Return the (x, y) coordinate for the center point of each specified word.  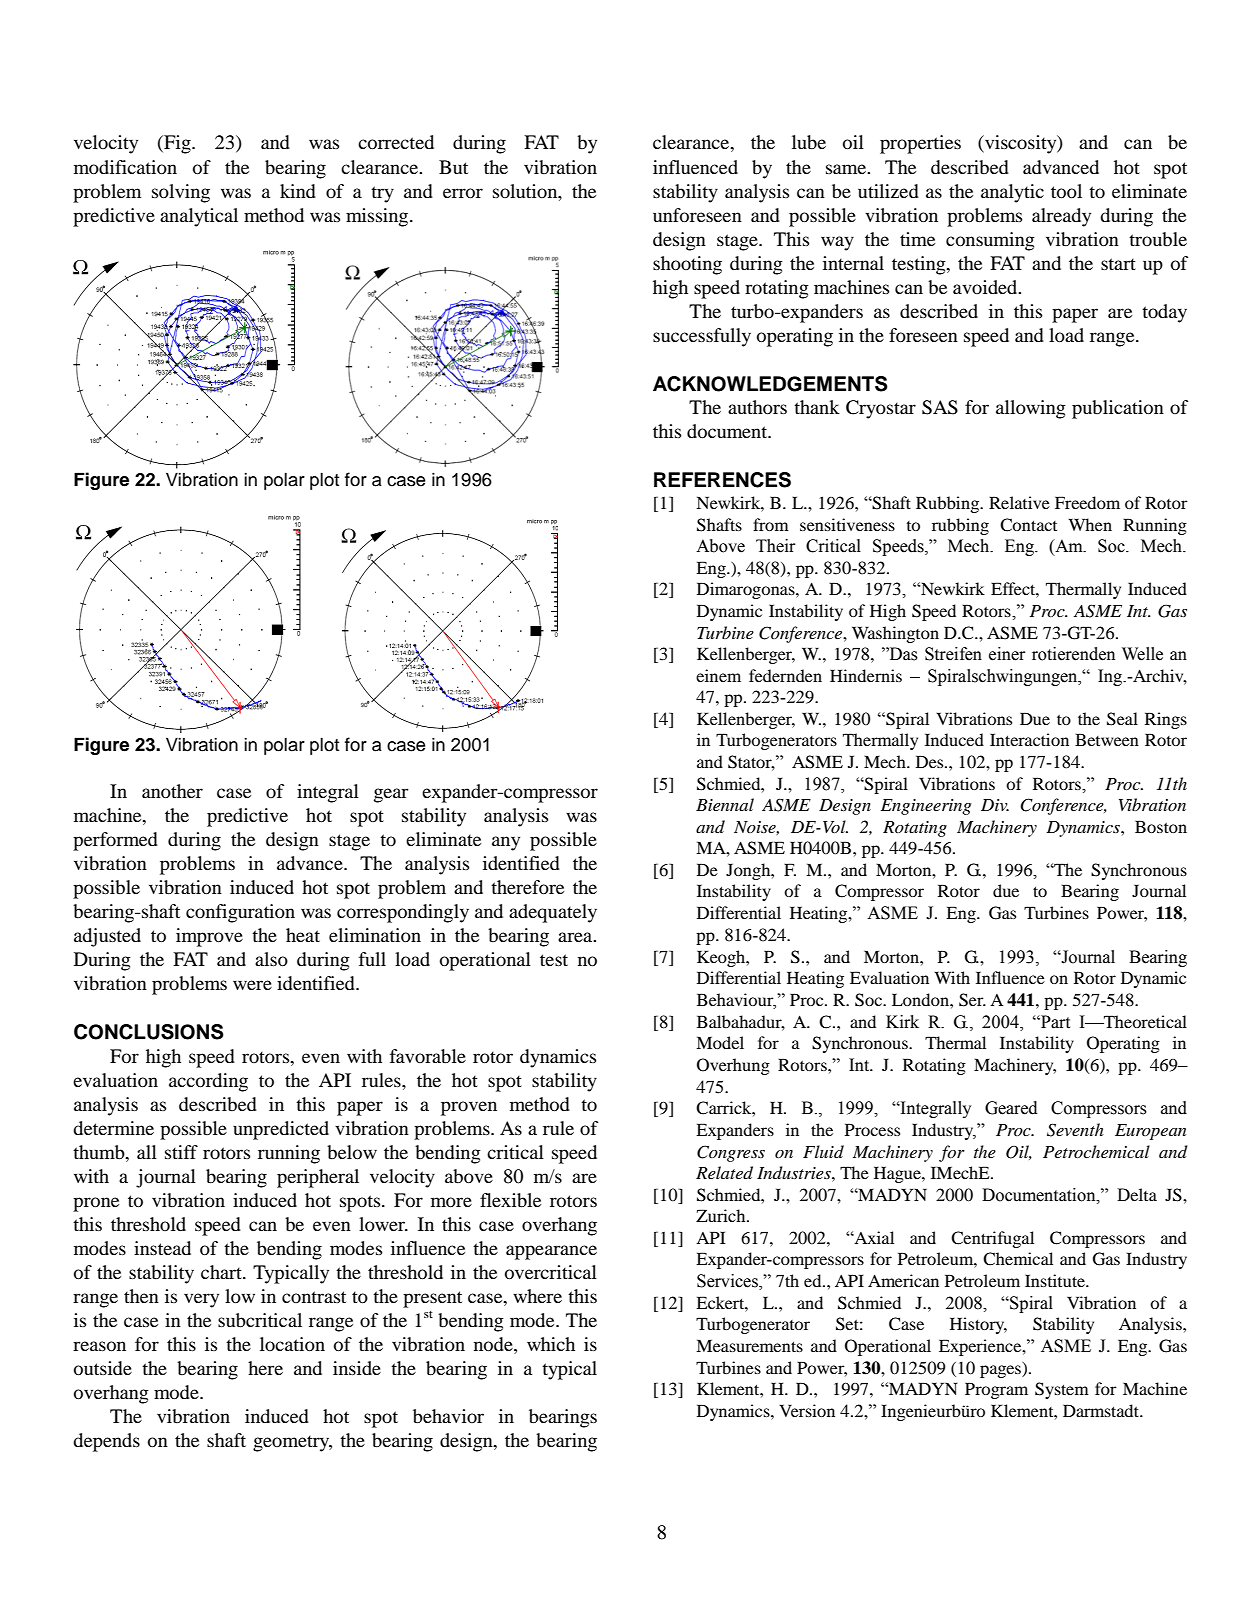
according (208, 1082)
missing (378, 217)
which (551, 1344)
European (1150, 1132)
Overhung (733, 1066)
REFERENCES (722, 480)
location (292, 1344)
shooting (687, 265)
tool (1066, 191)
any (506, 843)
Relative (1019, 502)
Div (995, 805)
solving (181, 193)
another (172, 791)
